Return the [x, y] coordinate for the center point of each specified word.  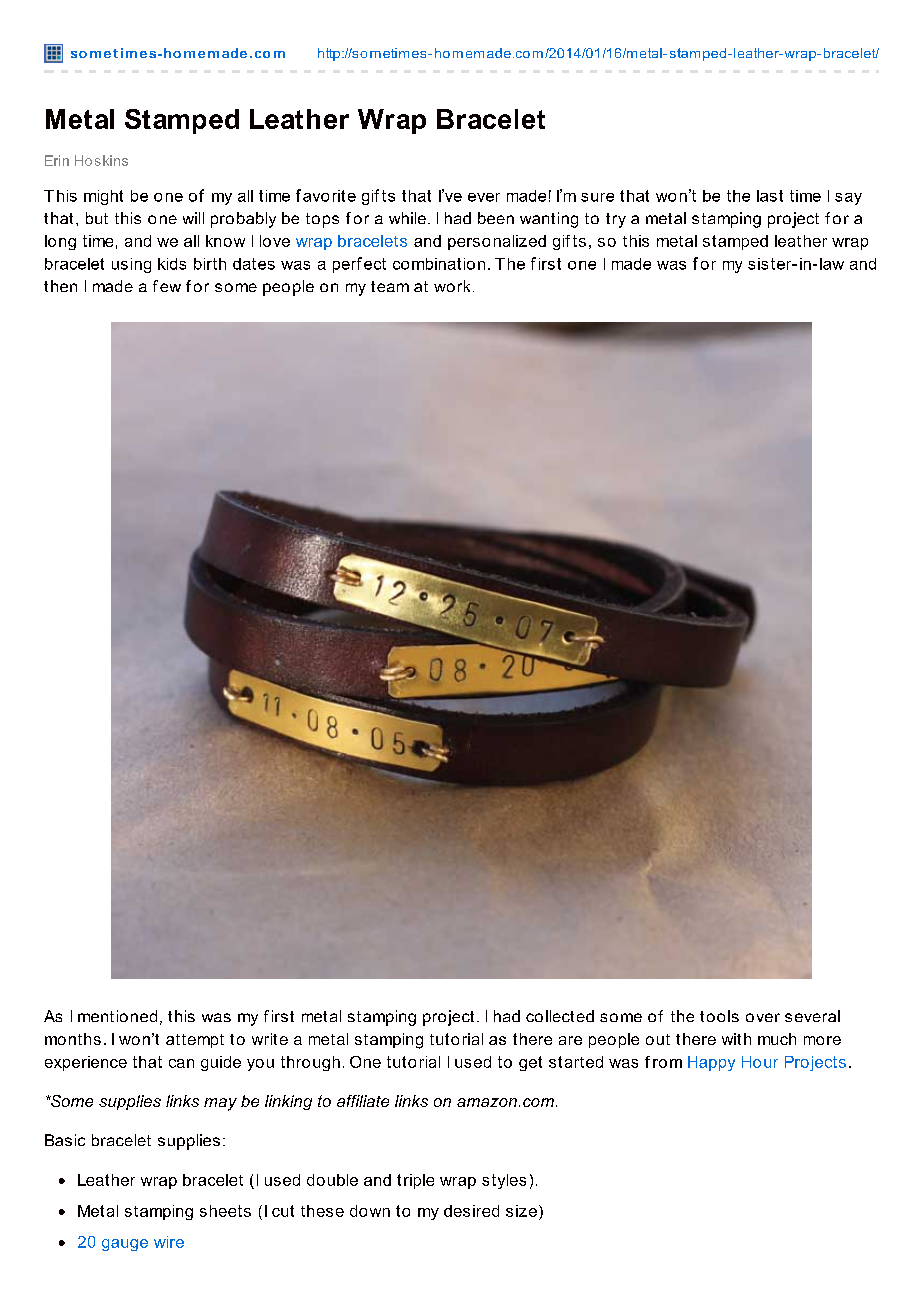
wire [169, 1242]
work [452, 286]
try [616, 220]
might [103, 197]
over [763, 1017]
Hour [760, 1062]
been [496, 218]
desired [471, 1211]
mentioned [117, 1016]
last [770, 196]
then [60, 286]
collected [560, 1016]
